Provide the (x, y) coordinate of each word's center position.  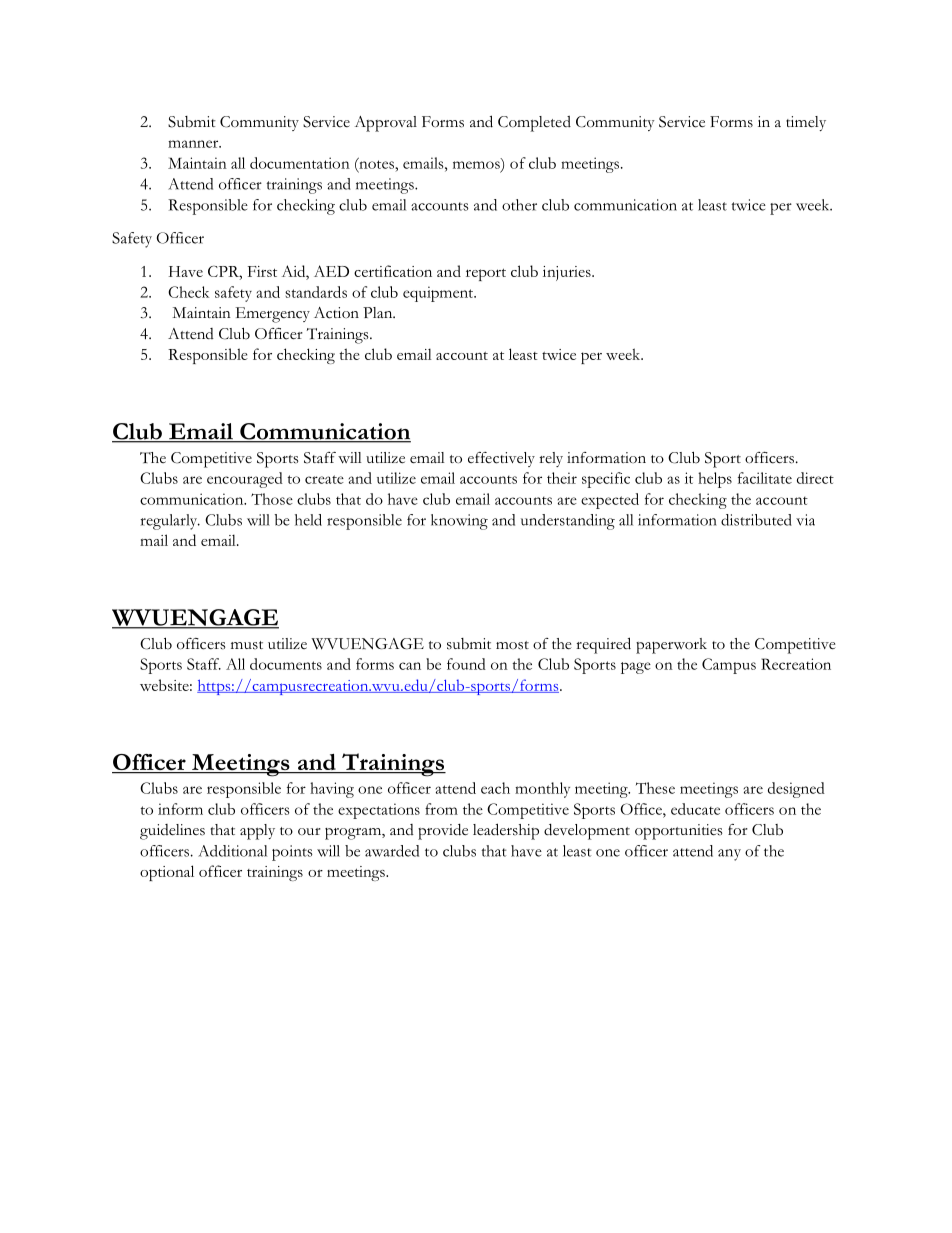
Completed (534, 124)
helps (715, 480)
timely (806, 123)
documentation (300, 163)
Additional (232, 851)
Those (272, 499)
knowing (459, 522)
